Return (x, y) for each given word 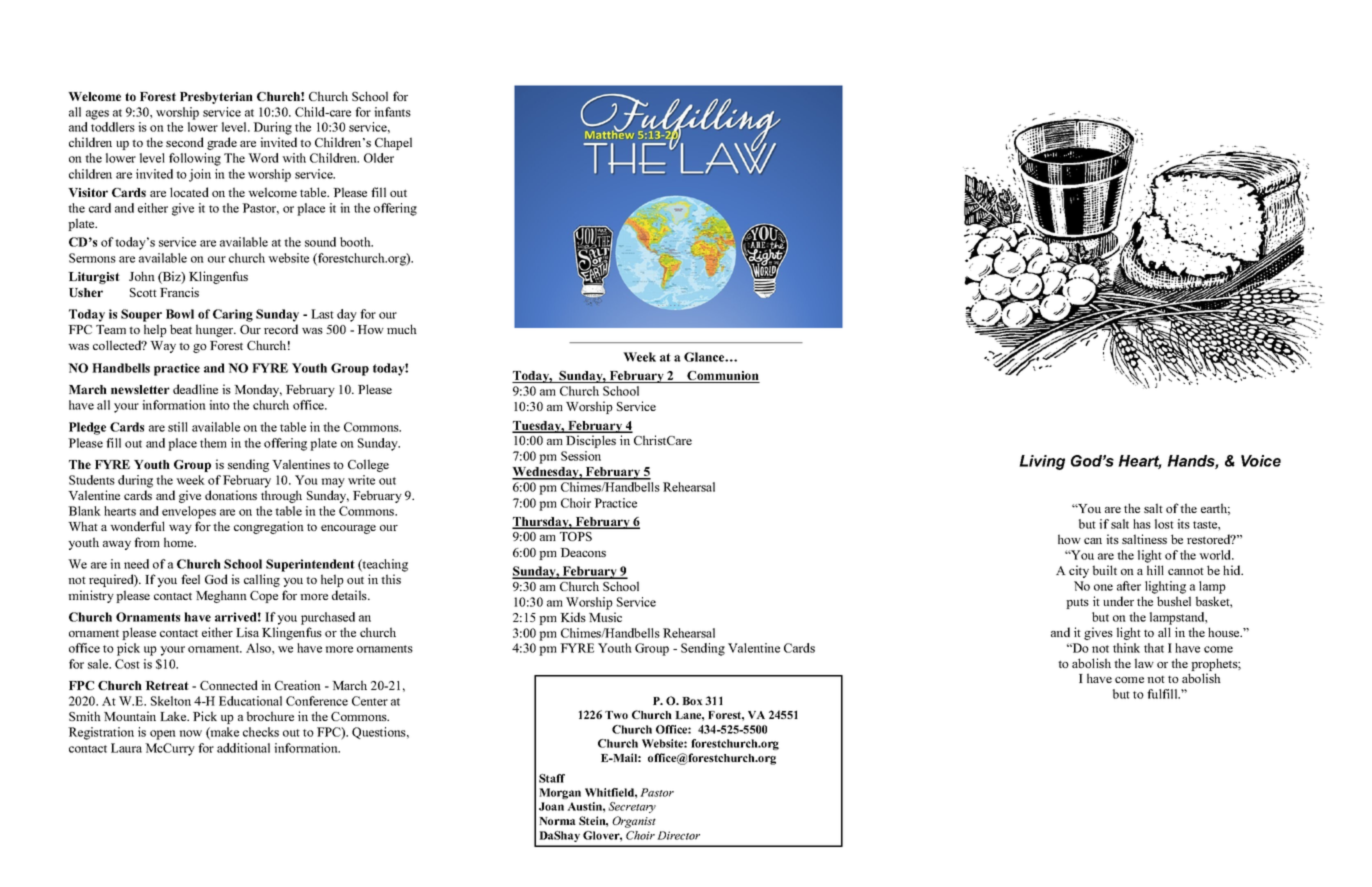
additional (243, 748)
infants (392, 112)
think (1126, 648)
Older (379, 158)
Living (1042, 462)
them (213, 443)
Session (581, 456)
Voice (1261, 461)
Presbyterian (216, 98)
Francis (179, 292)
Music (605, 617)
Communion (723, 377)
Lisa (247, 632)
